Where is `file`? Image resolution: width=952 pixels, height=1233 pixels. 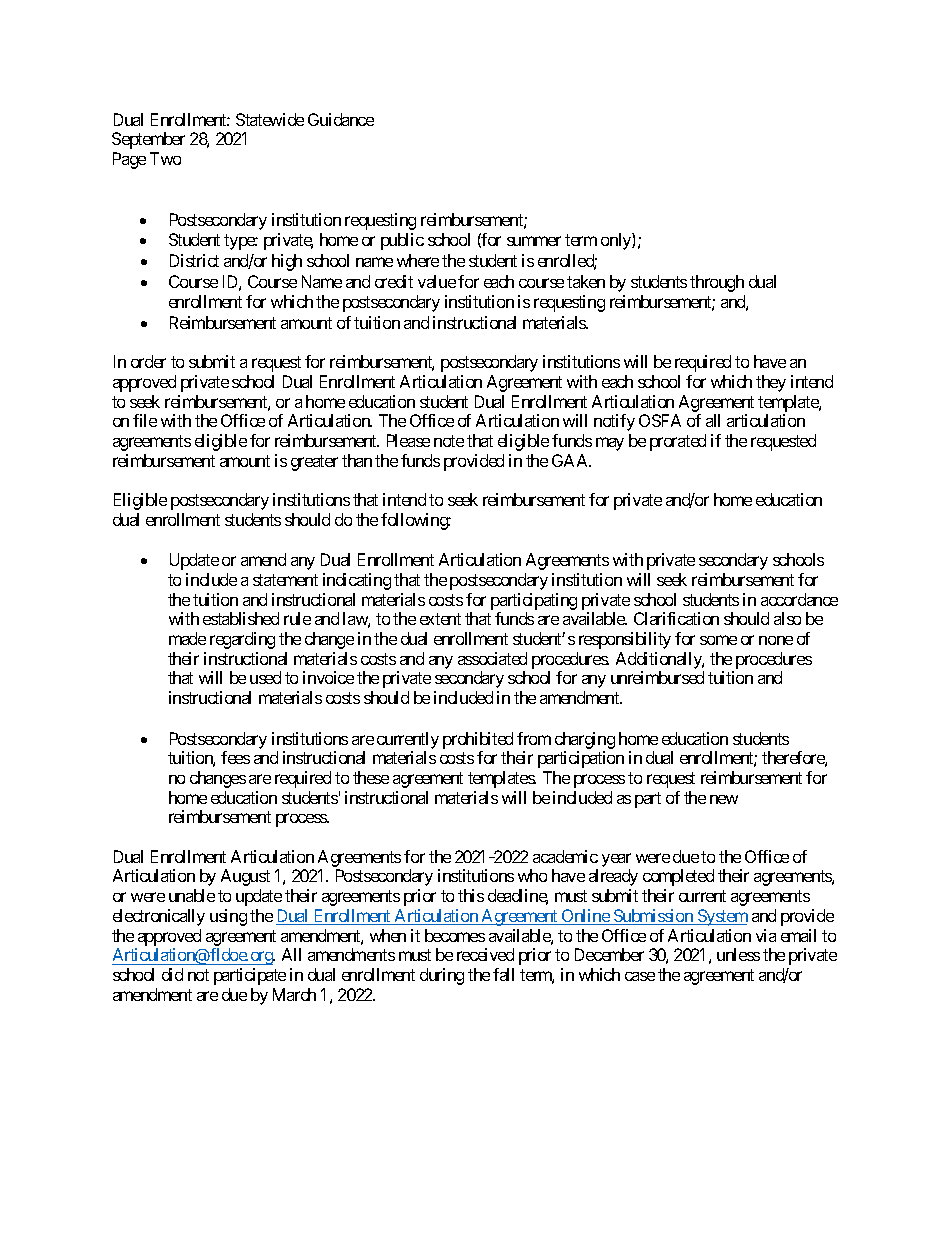
file is located at coordinates (145, 420).
